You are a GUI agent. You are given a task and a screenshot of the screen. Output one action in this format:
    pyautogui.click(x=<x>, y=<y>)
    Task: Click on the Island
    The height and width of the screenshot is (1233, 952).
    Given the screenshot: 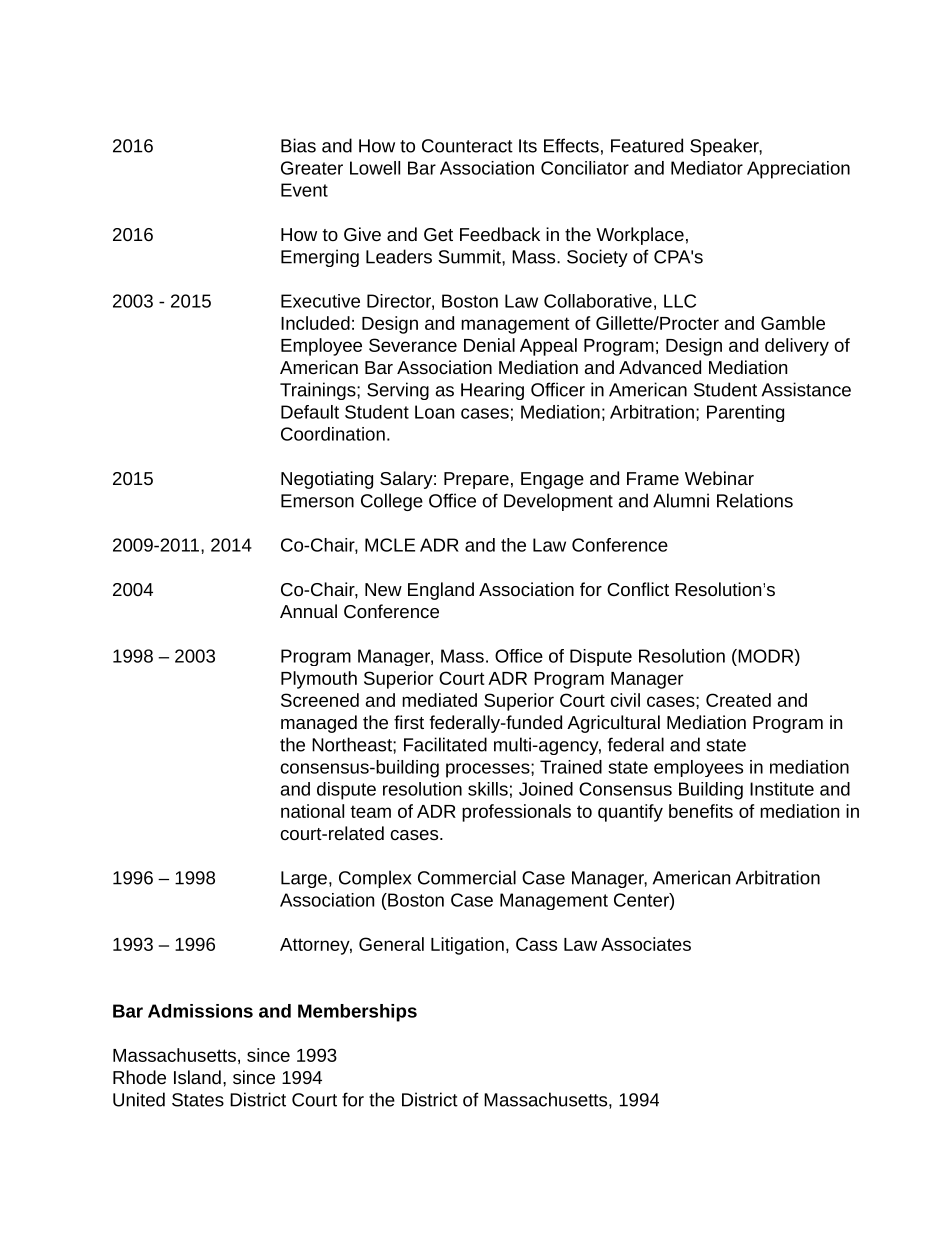 What is the action you would take?
    pyautogui.click(x=197, y=1077)
